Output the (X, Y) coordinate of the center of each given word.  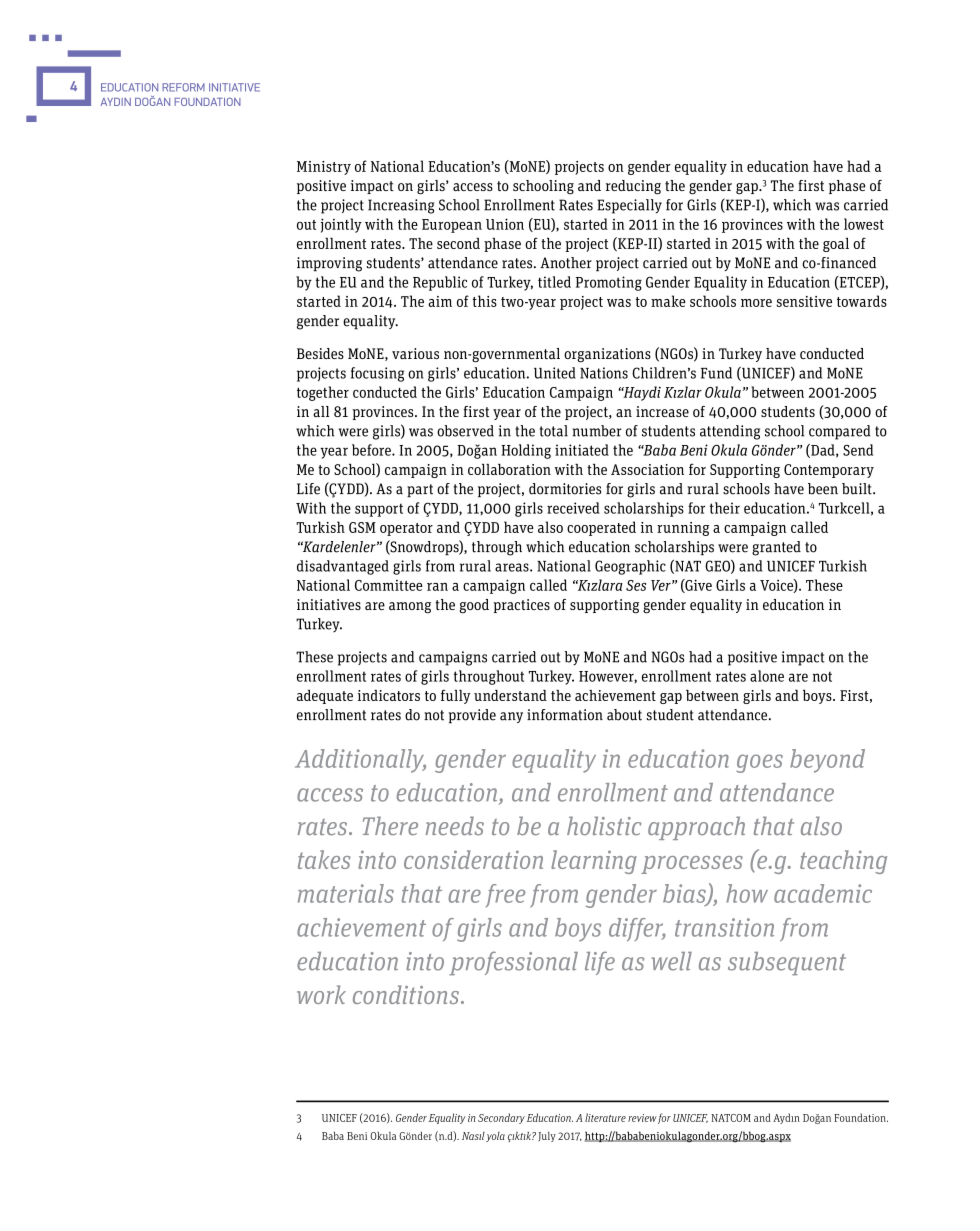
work (321, 994)
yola (495, 1136)
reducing (633, 187)
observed (465, 431)
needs (454, 825)
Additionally (360, 761)
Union (505, 224)
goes (759, 763)
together (323, 393)
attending (730, 432)
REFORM (183, 87)
